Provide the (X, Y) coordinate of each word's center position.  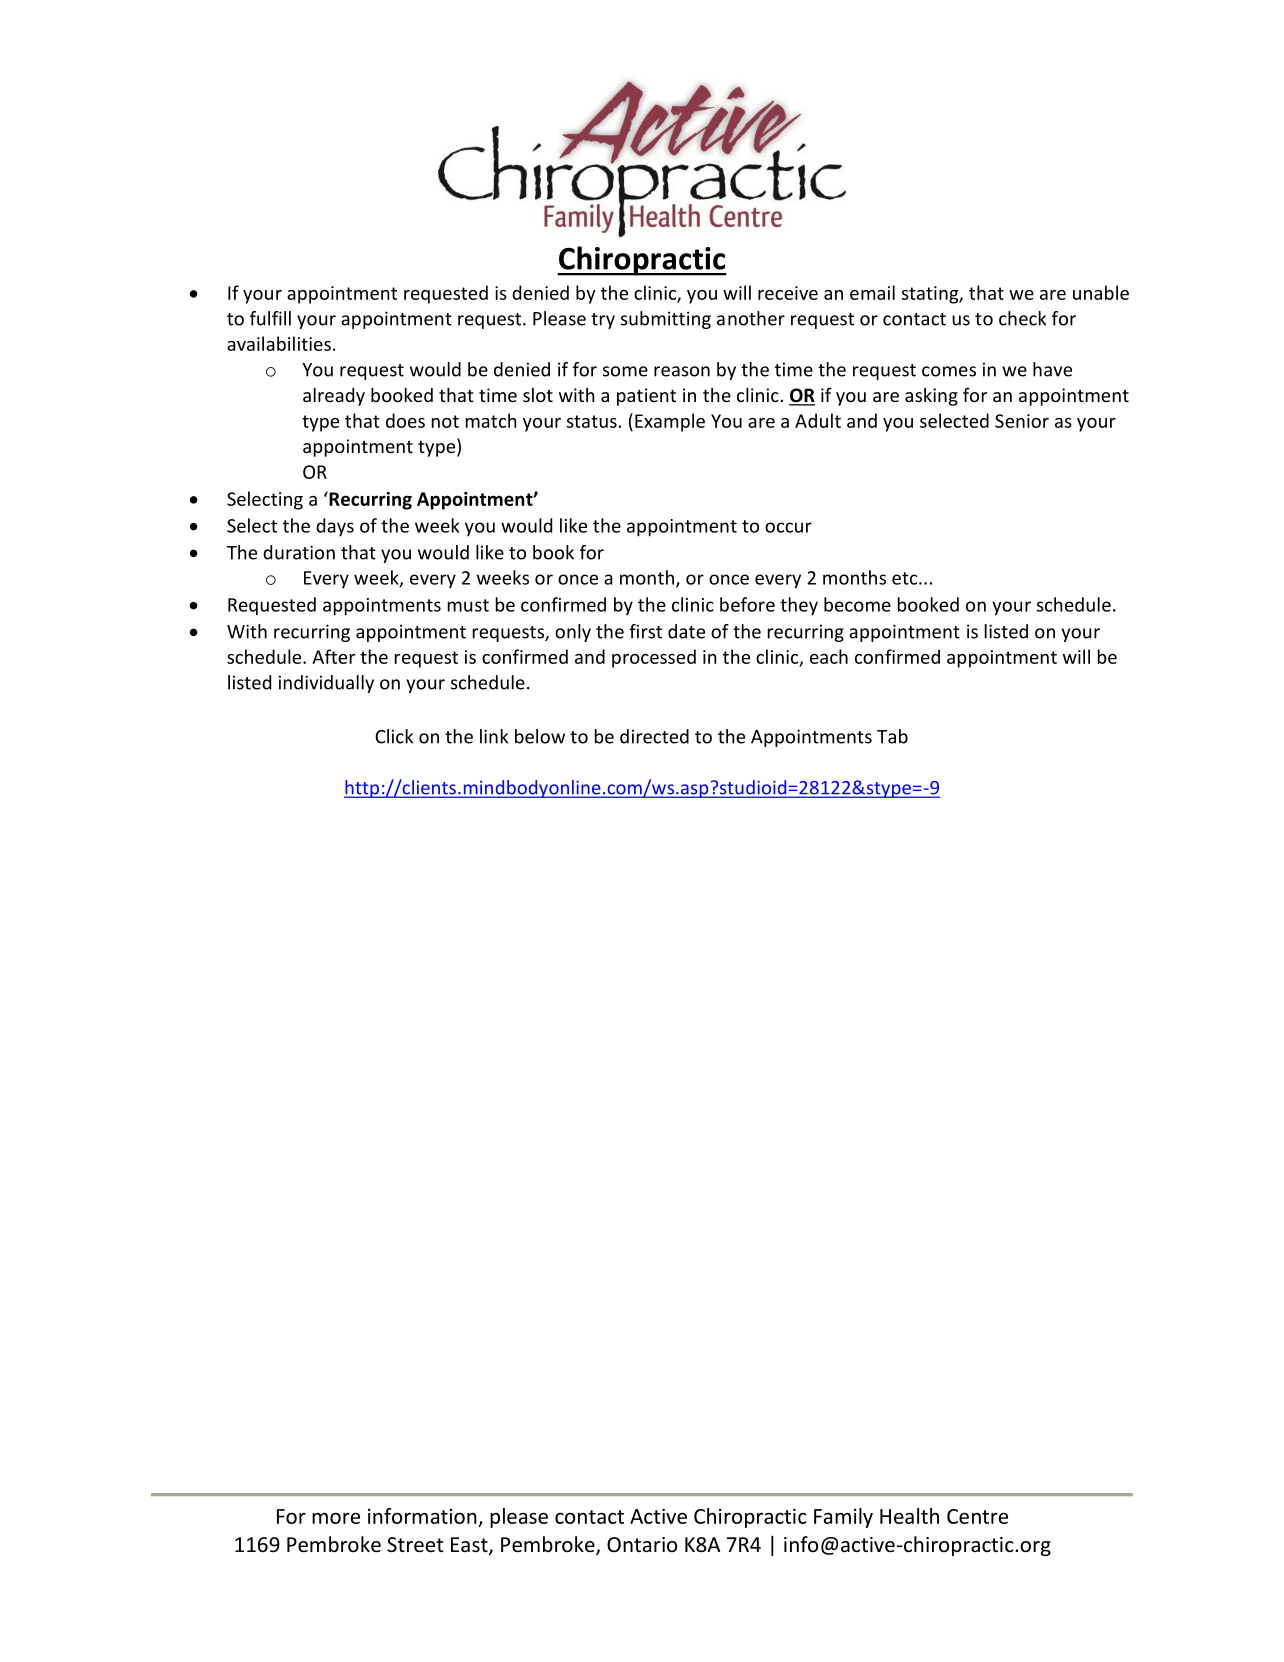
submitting (666, 320)
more (336, 1518)
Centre (977, 1516)
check (1022, 318)
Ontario (642, 1544)
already (334, 396)
